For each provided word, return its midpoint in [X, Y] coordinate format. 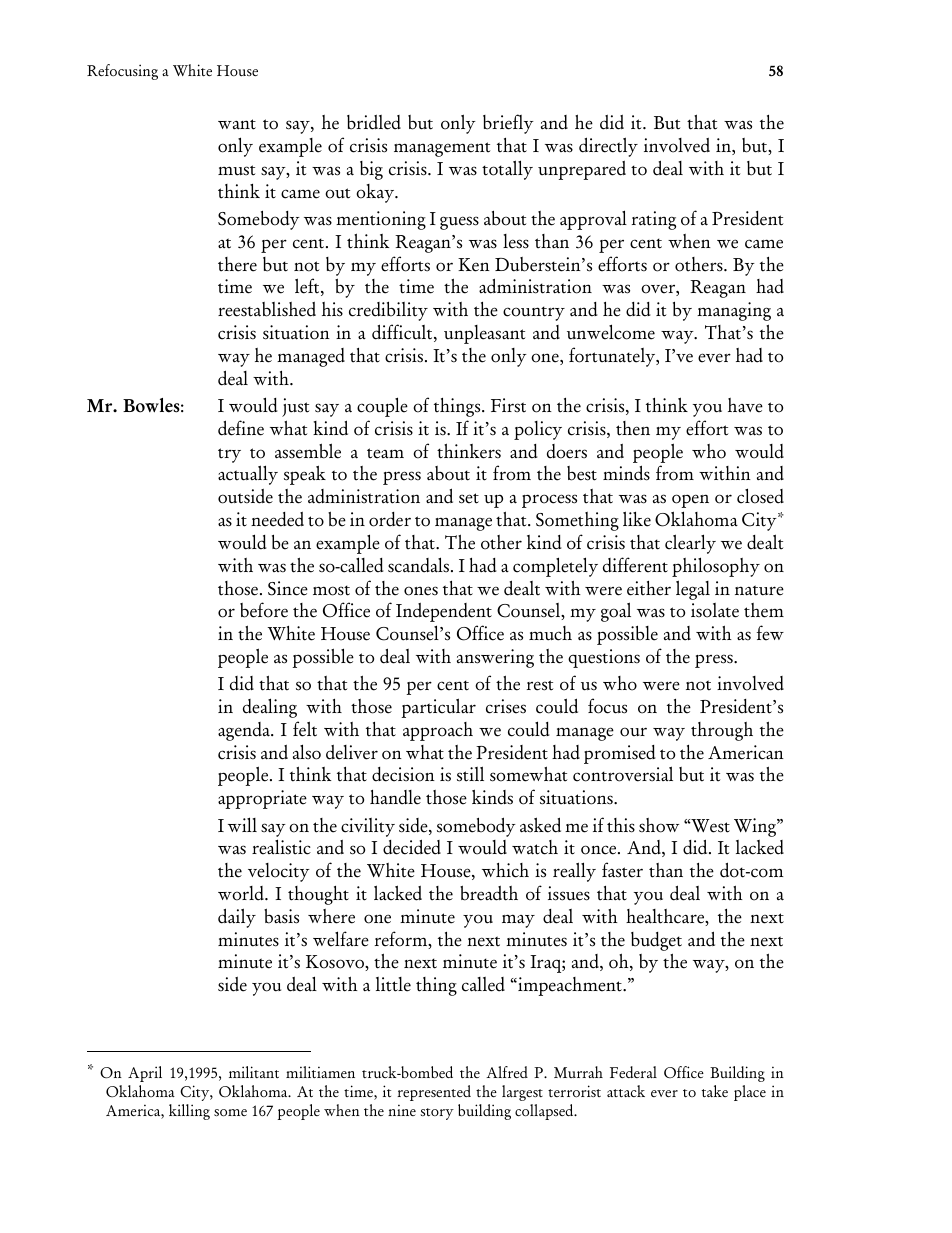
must [236, 170]
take [715, 1091]
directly [608, 147]
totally [507, 170]
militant [254, 1072]
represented [434, 1093]
